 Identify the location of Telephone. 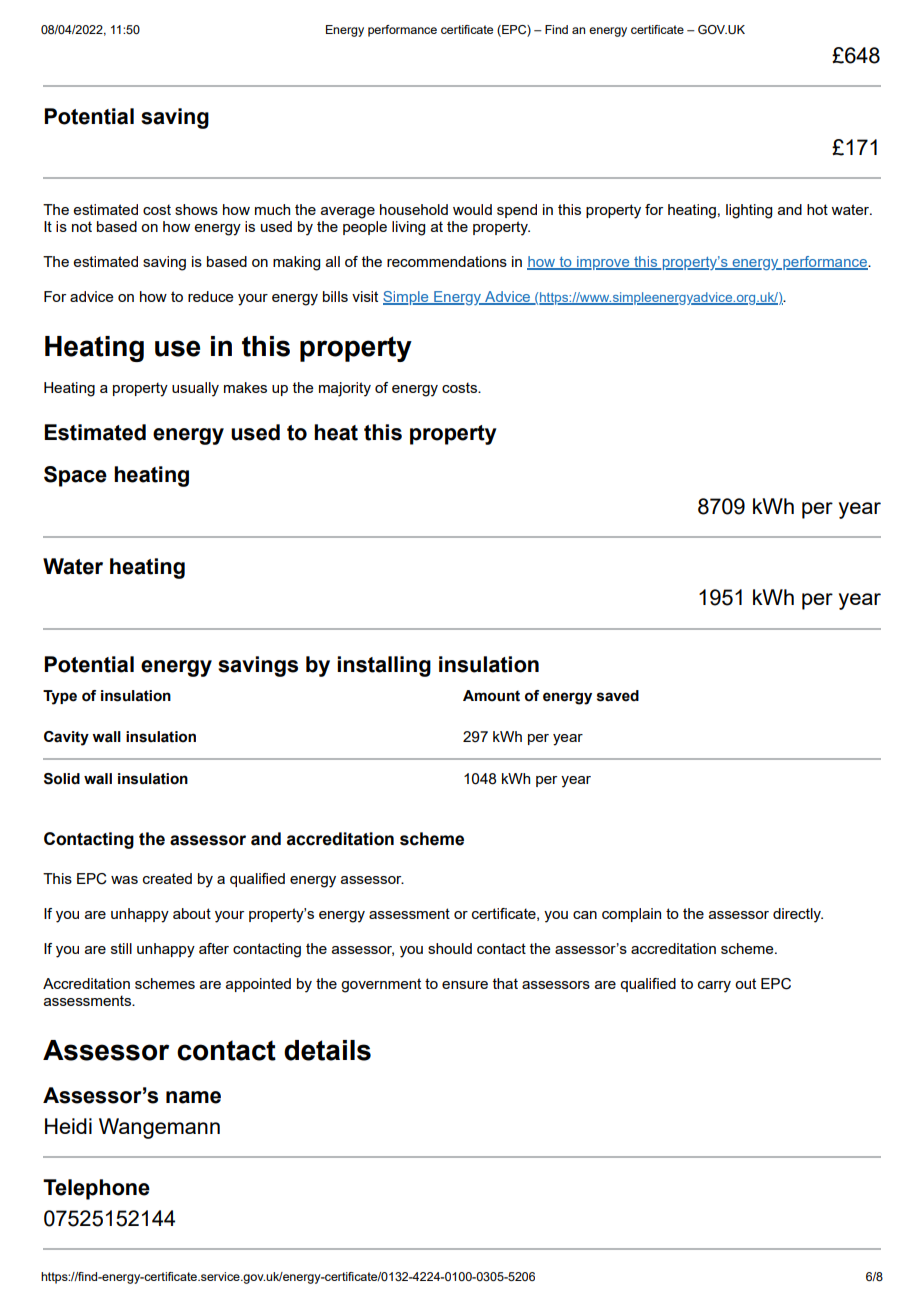
(96, 1189).
